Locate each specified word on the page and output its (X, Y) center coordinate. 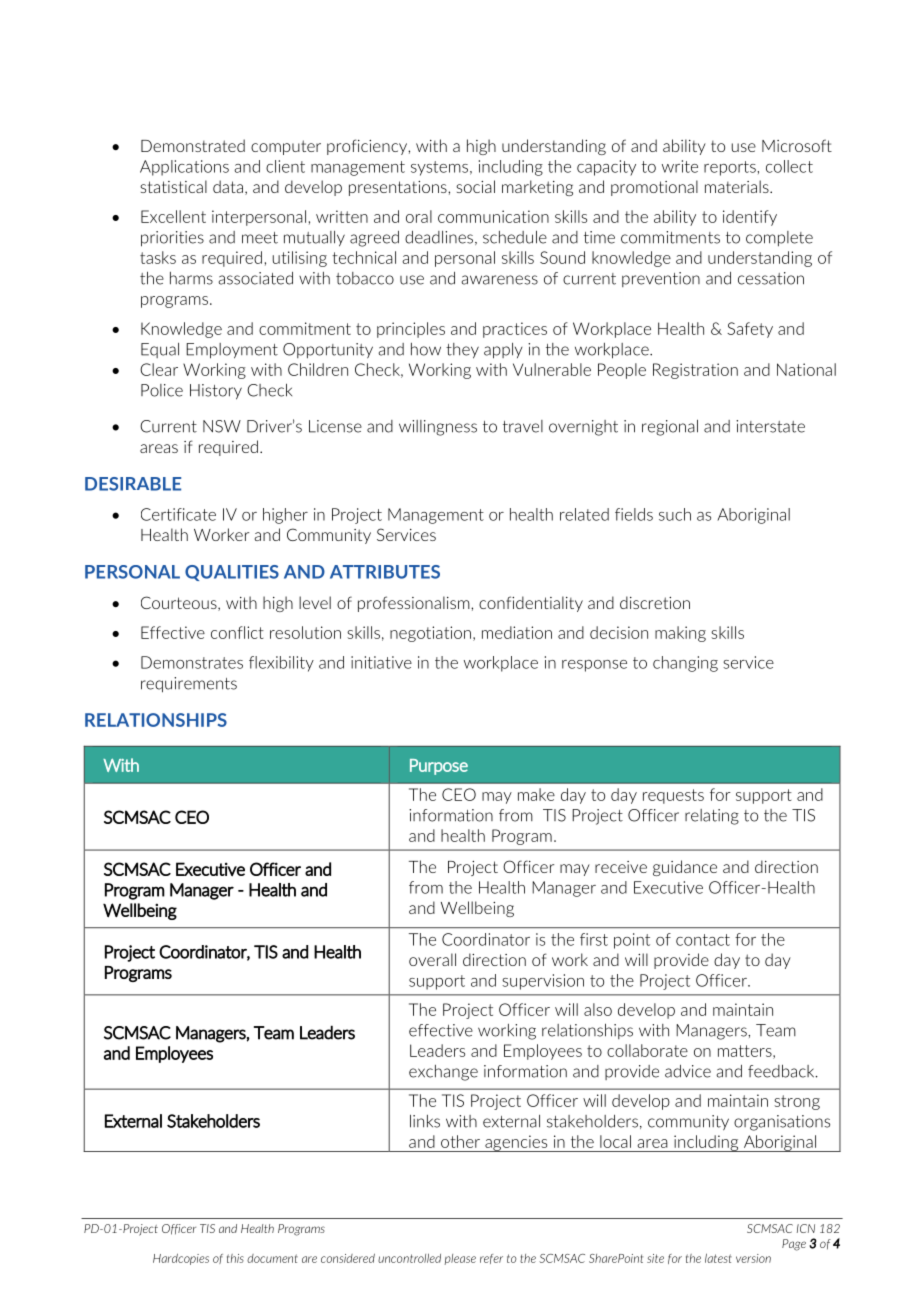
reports (731, 168)
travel (523, 426)
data (228, 186)
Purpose (439, 767)
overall (432, 959)
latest (718, 1258)
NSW (222, 426)
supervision (543, 982)
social (475, 186)
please (460, 1259)
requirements (189, 685)
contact (703, 940)
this (235, 1258)
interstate (770, 426)
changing (685, 664)
